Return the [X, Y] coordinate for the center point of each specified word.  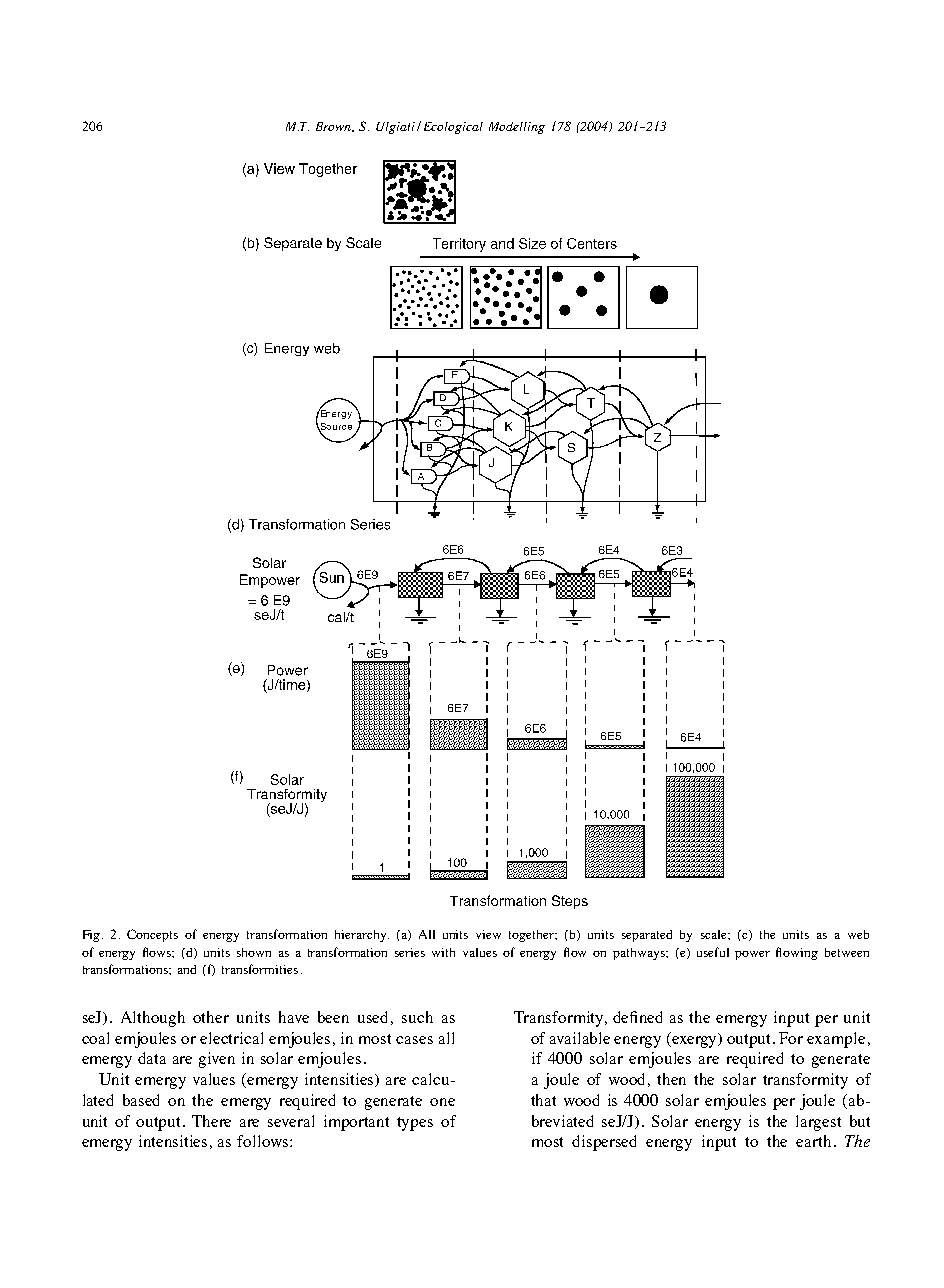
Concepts [152, 935]
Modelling [517, 128]
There [211, 1121]
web [858, 934]
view [488, 934]
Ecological [453, 128]
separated [647, 936]
